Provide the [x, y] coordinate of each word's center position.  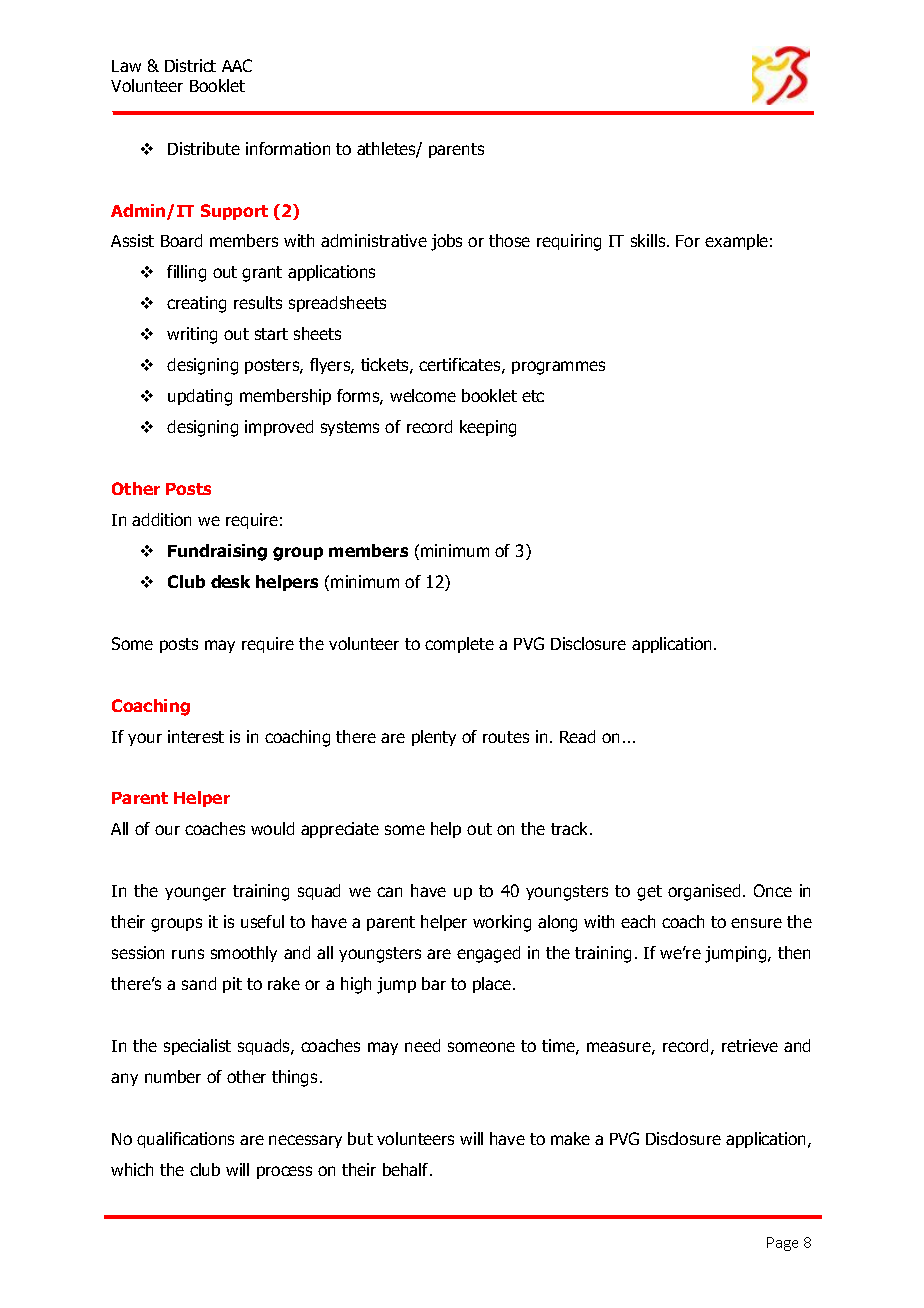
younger [195, 894]
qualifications [185, 1140]
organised [704, 892]
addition [161, 519]
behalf [407, 1169]
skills [649, 240]
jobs [446, 242]
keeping [488, 428]
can [389, 892]
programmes [558, 368]
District [190, 65]
